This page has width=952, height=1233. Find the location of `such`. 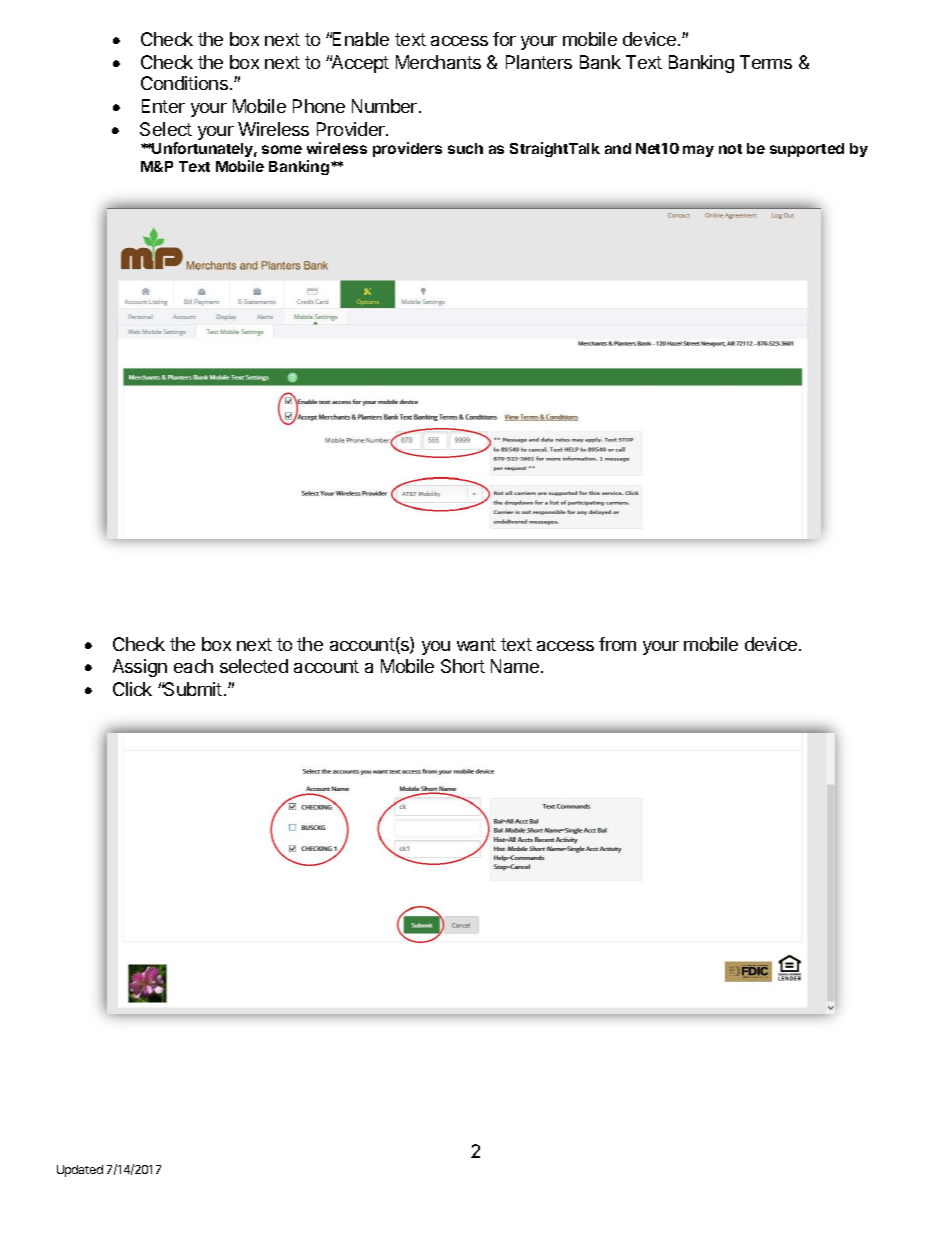

such is located at coordinates (465, 148).
